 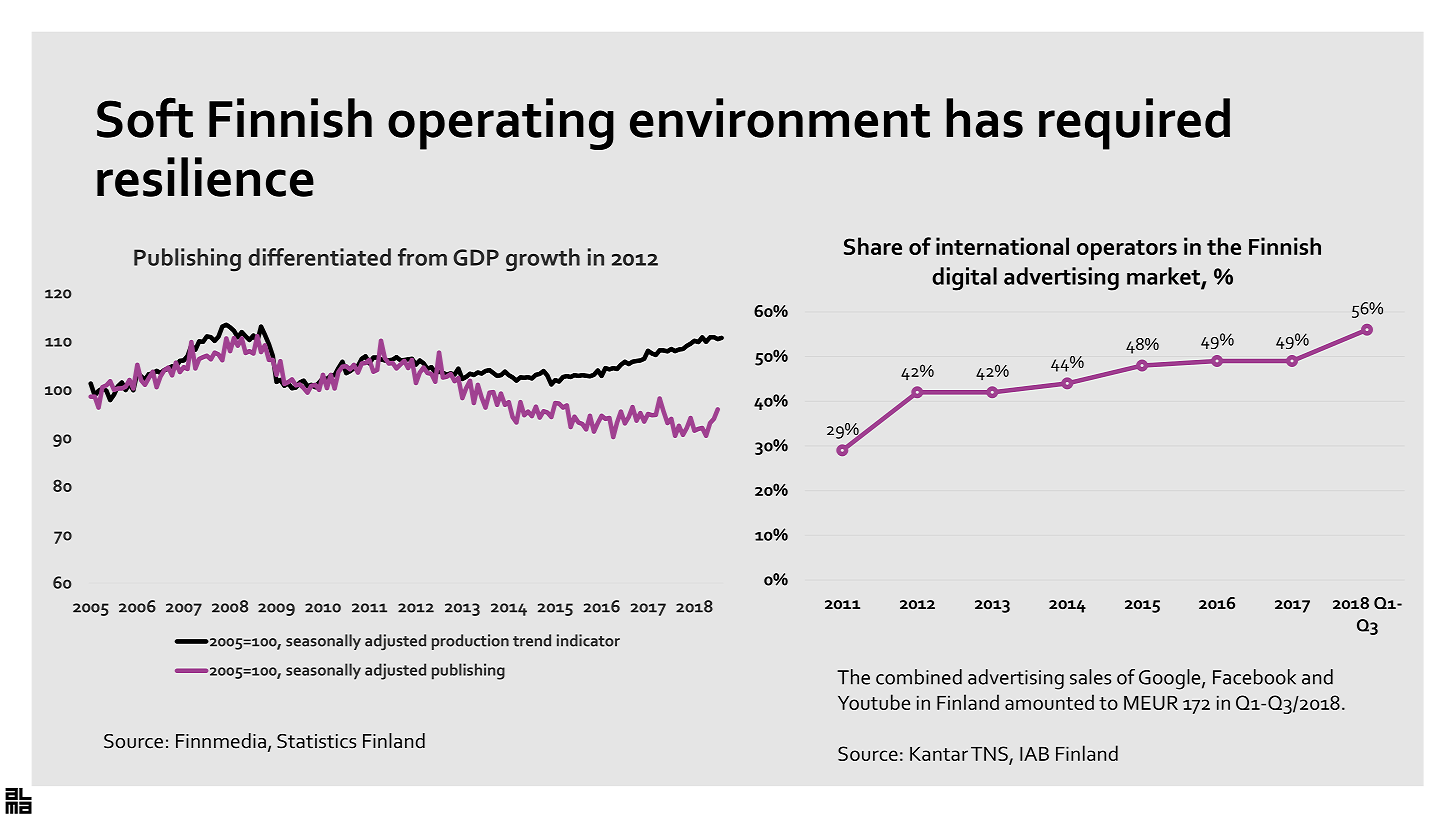 I want to click on operators, so click(x=1127, y=250).
